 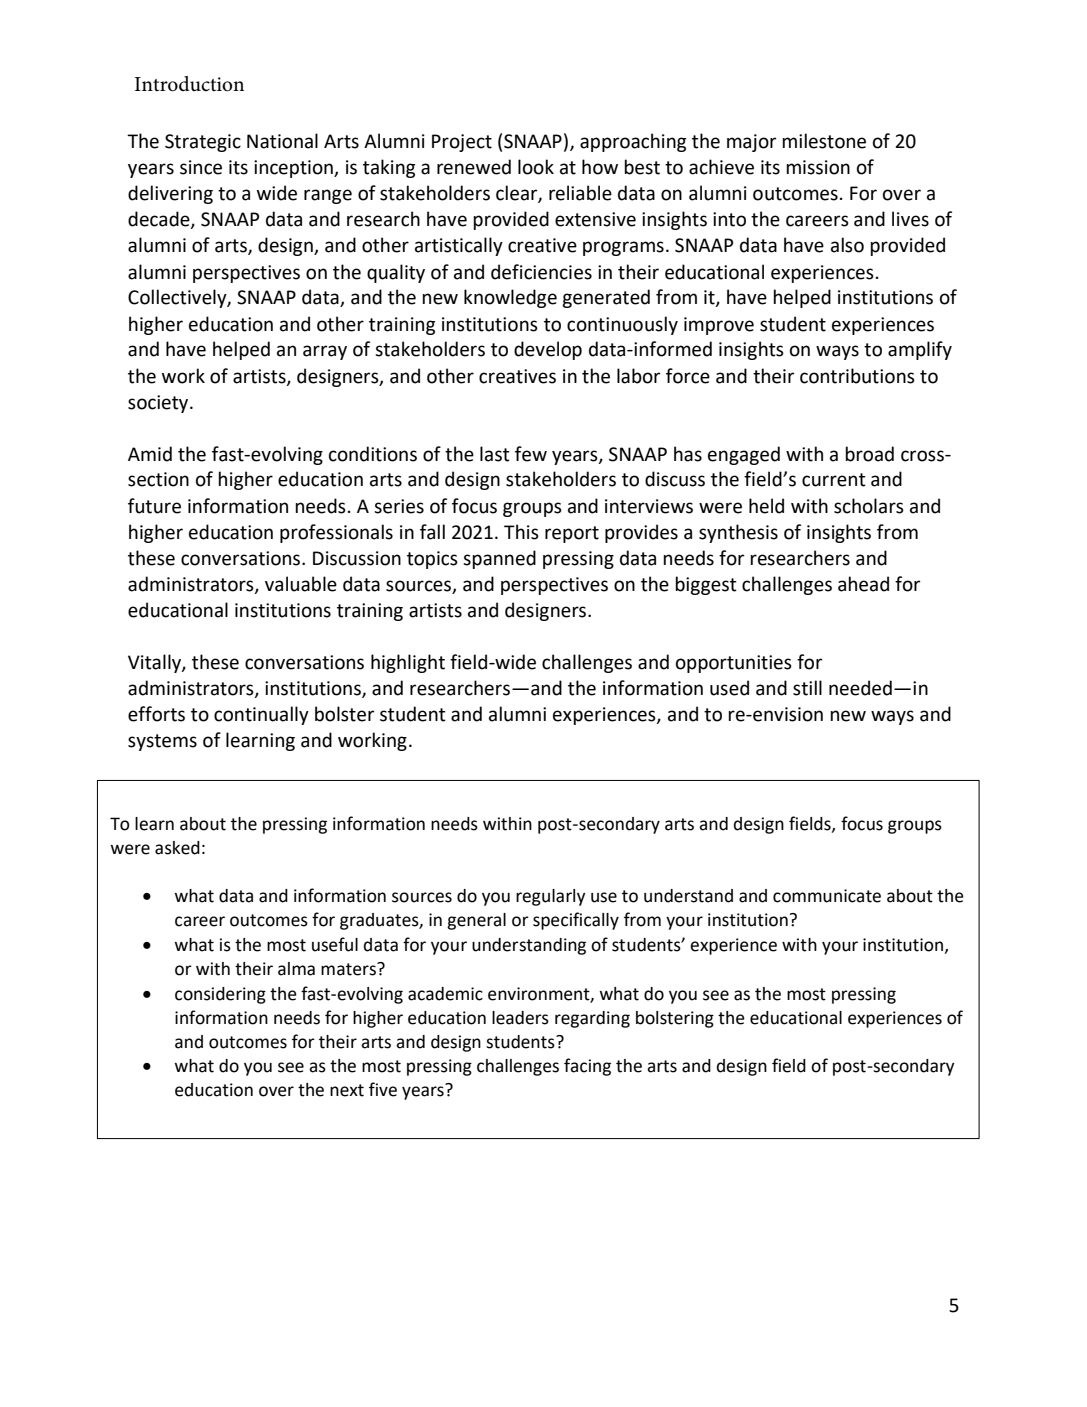 I want to click on contributions, so click(x=857, y=376).
